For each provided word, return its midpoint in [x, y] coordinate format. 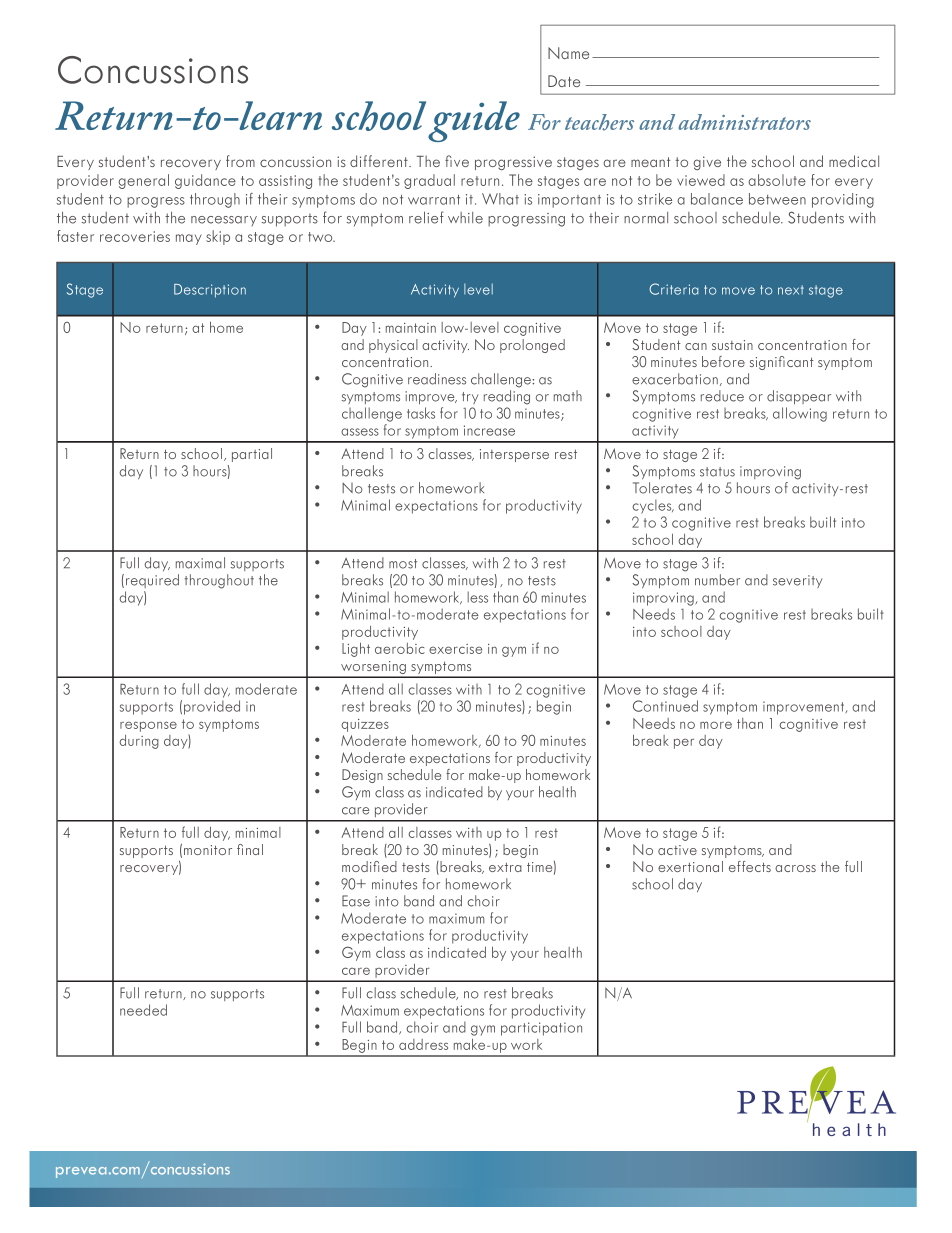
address [423, 1044]
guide [474, 121]
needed [143, 1010]
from [240, 161]
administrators [744, 122]
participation [541, 1029]
